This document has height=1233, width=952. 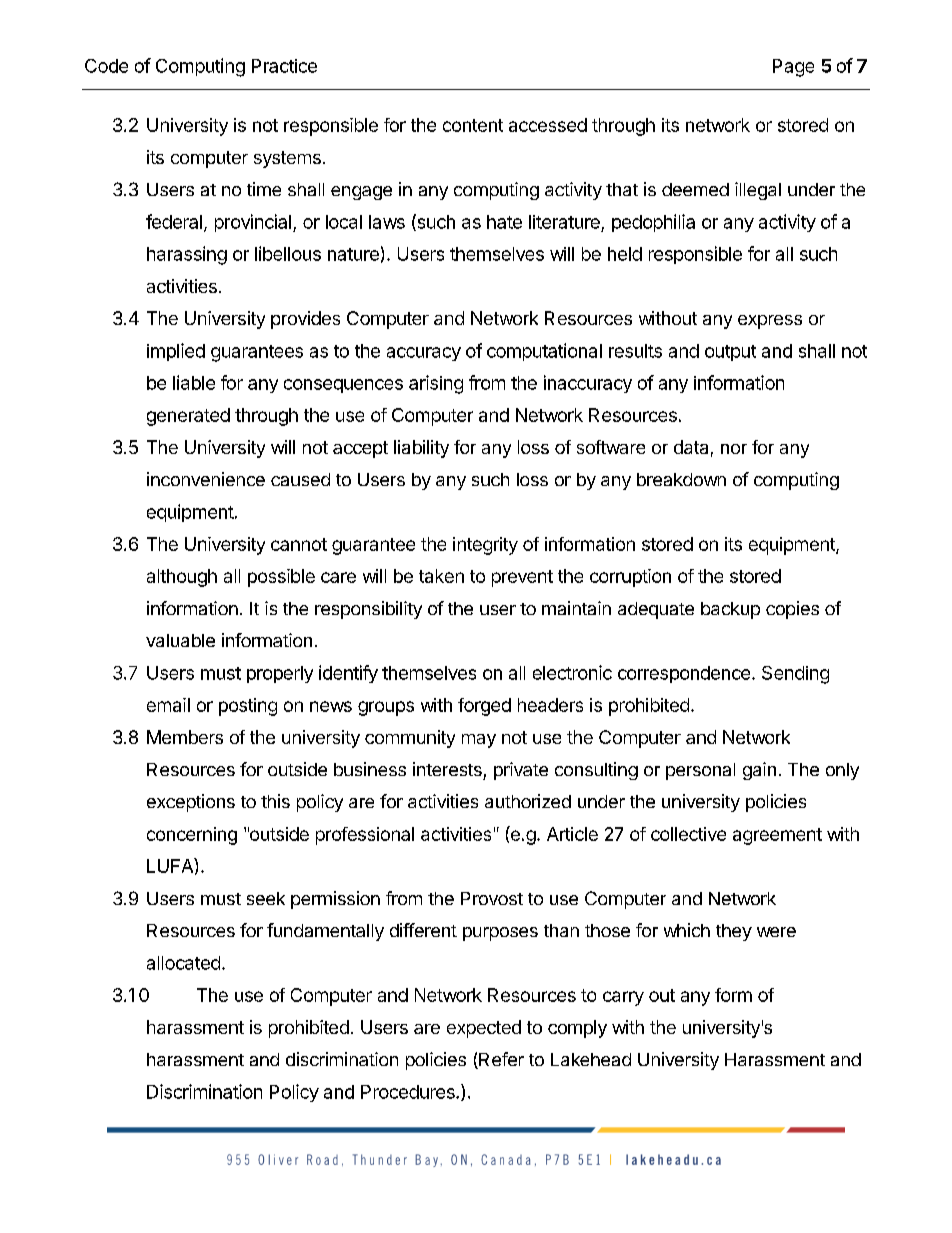 I want to click on Code, so click(x=106, y=66).
